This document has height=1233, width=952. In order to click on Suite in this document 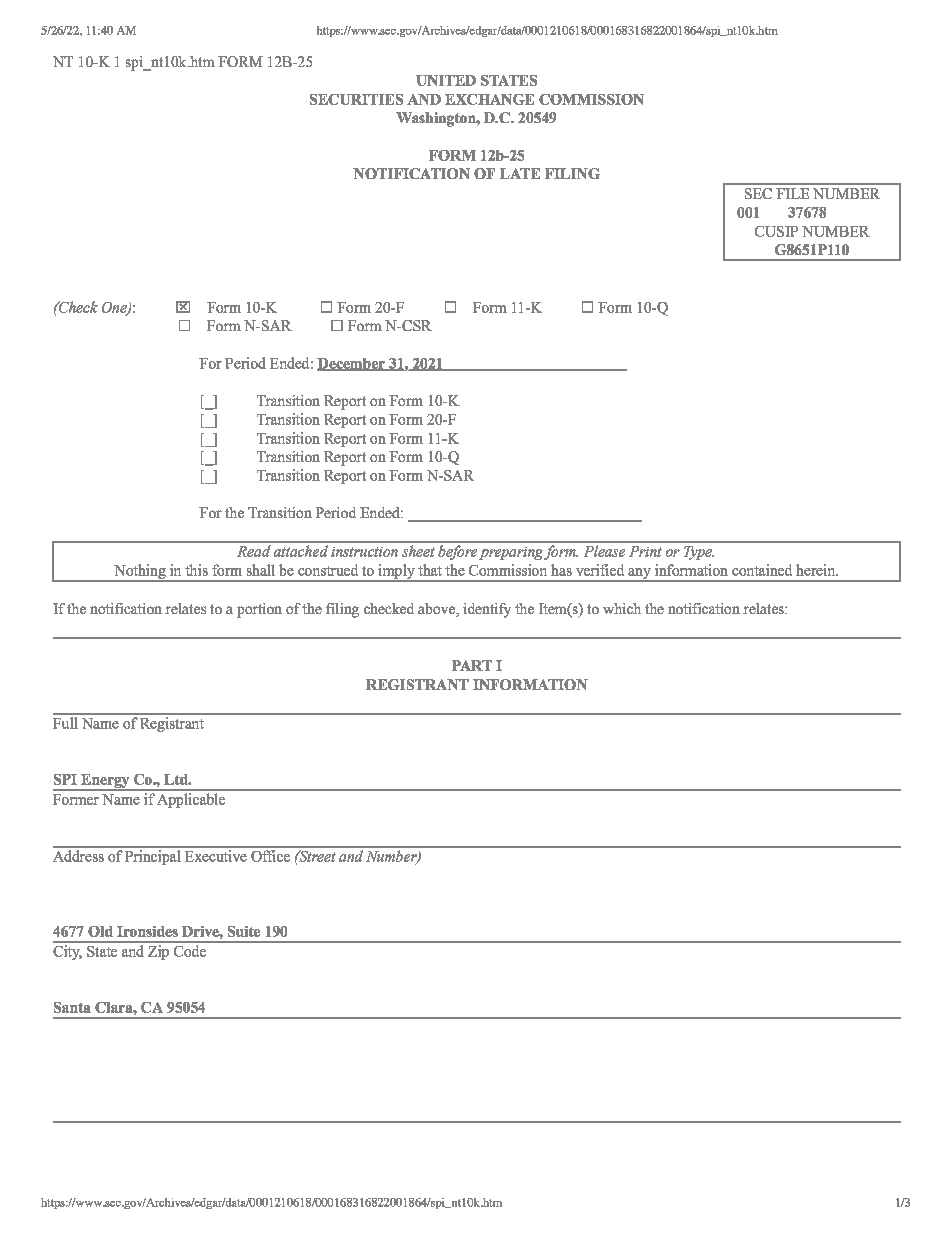, I will do `click(244, 931)`.
